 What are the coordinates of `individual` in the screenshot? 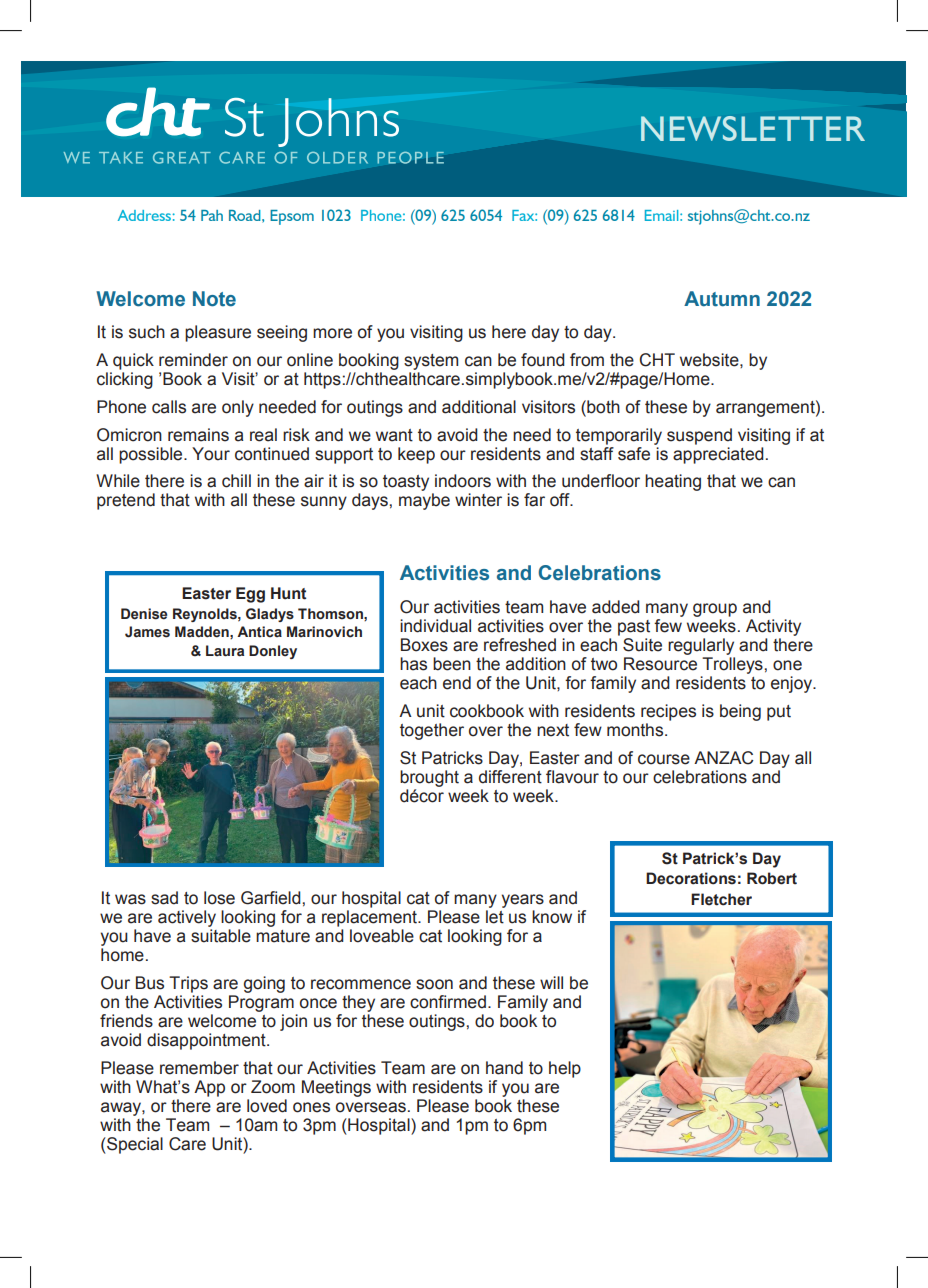 It's located at (435, 626).
